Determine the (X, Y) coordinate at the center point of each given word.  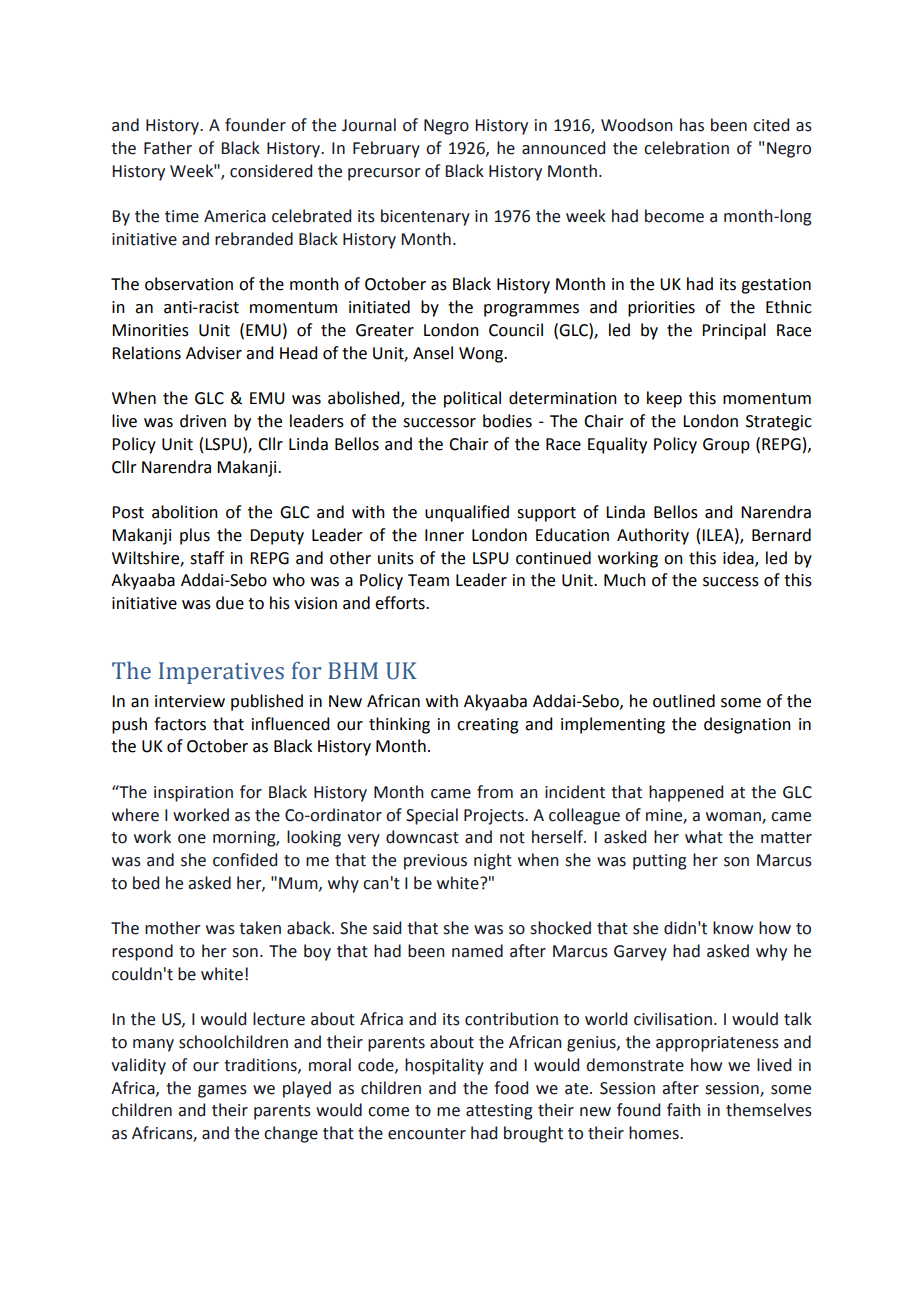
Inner (444, 535)
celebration (686, 148)
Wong (482, 355)
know (733, 928)
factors (180, 724)
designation (747, 725)
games (222, 1091)
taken (260, 928)
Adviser (214, 353)
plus (195, 536)
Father (168, 148)
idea (739, 558)
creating (488, 726)
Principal (734, 331)
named (477, 951)
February (386, 149)
